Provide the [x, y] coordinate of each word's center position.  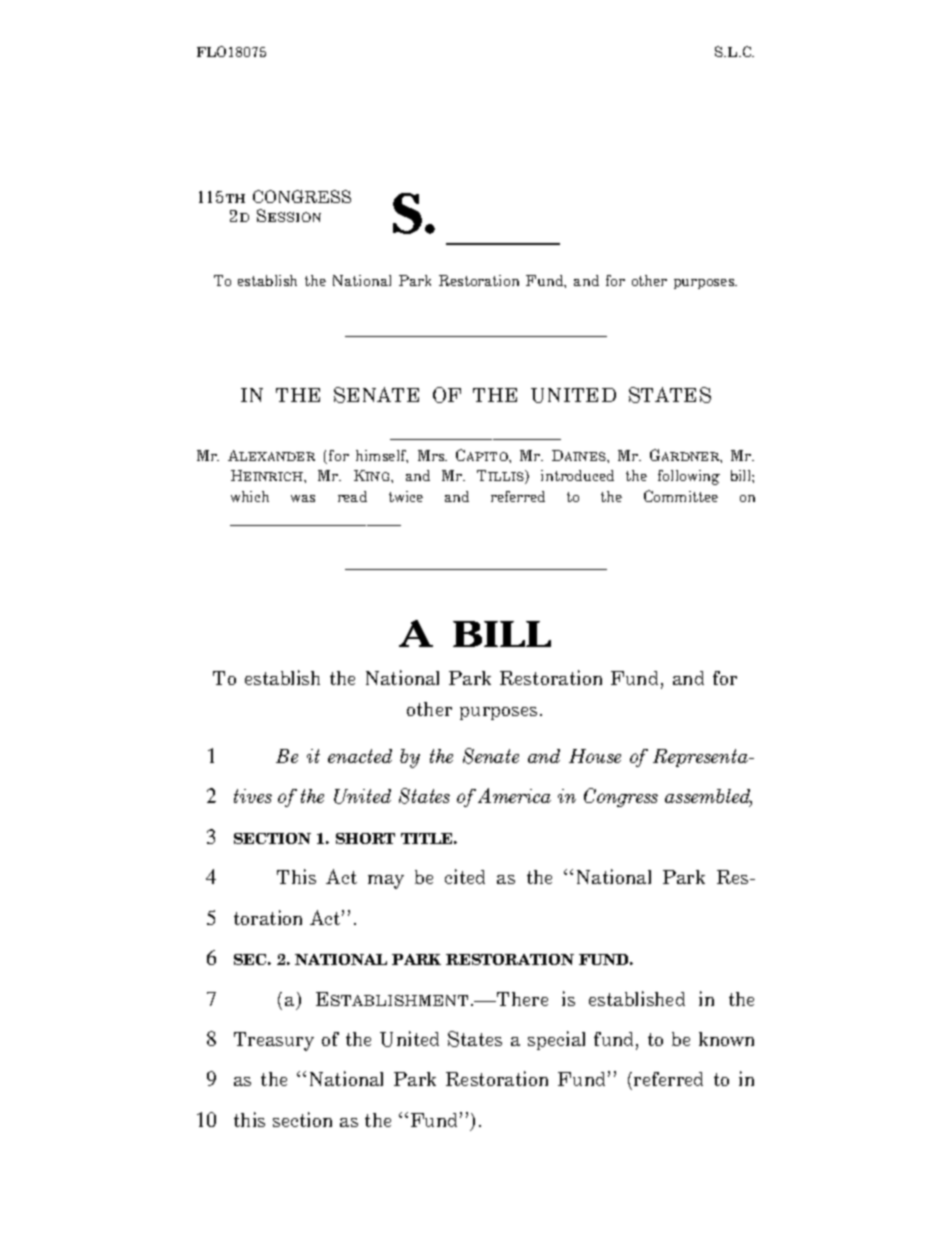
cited [465, 876]
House [595, 756]
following [689, 477]
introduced [577, 475]
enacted [360, 756]
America [514, 795]
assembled [708, 797]
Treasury [274, 1041]
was [303, 498]
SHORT [365, 838]
